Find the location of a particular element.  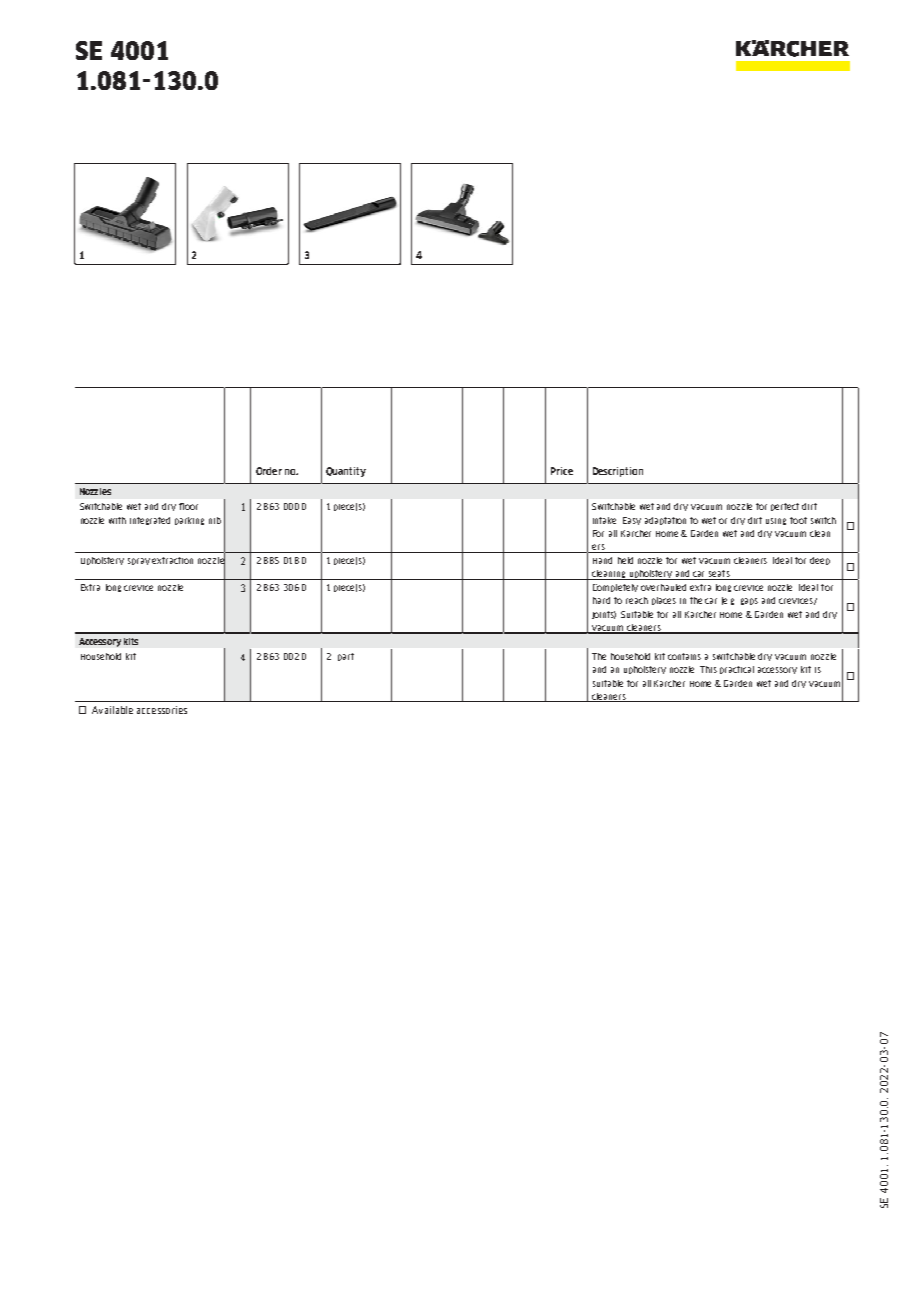

Order is located at coordinates (269, 471).
